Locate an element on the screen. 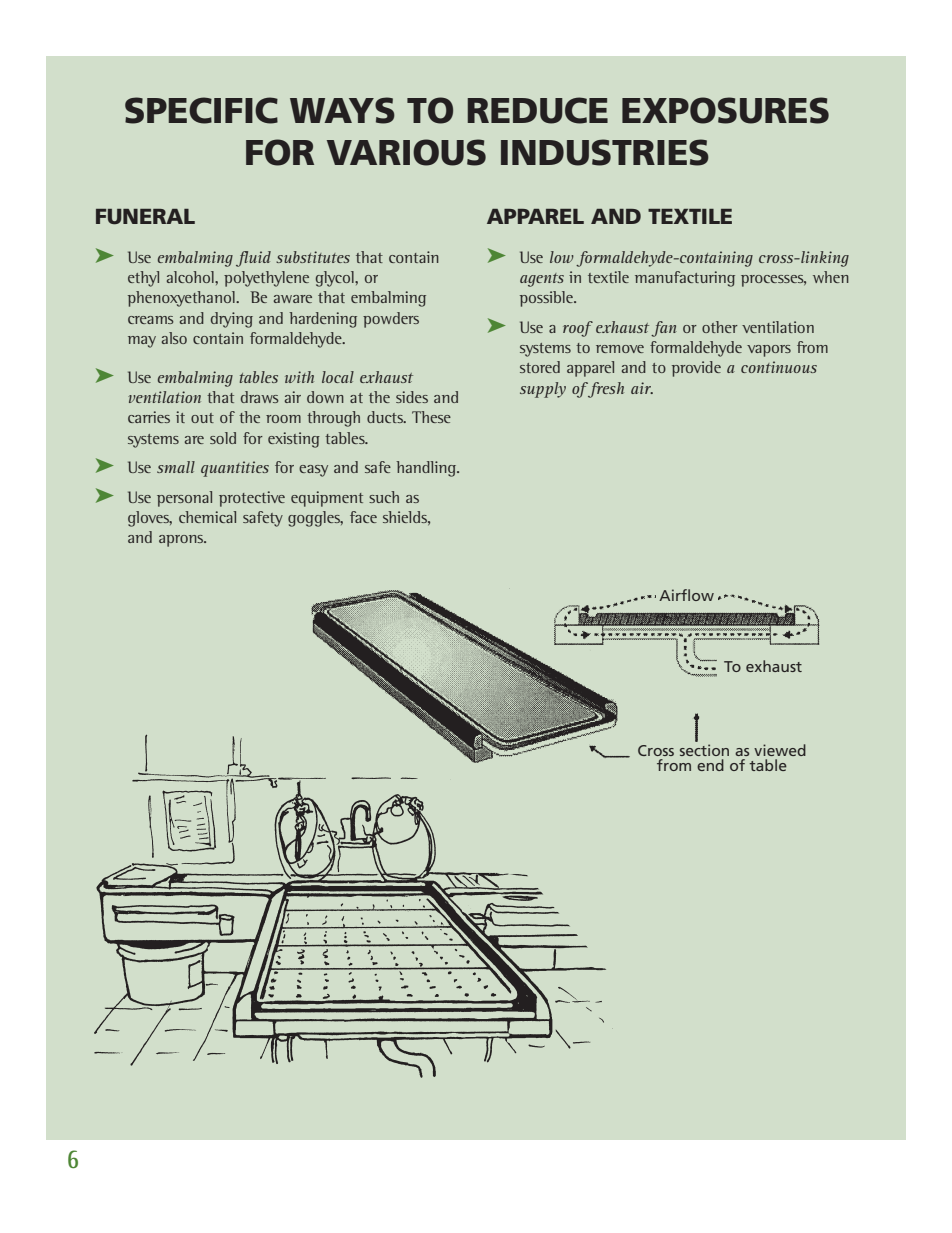 This screenshot has height=1233, width=952. continuous is located at coordinates (779, 367).
